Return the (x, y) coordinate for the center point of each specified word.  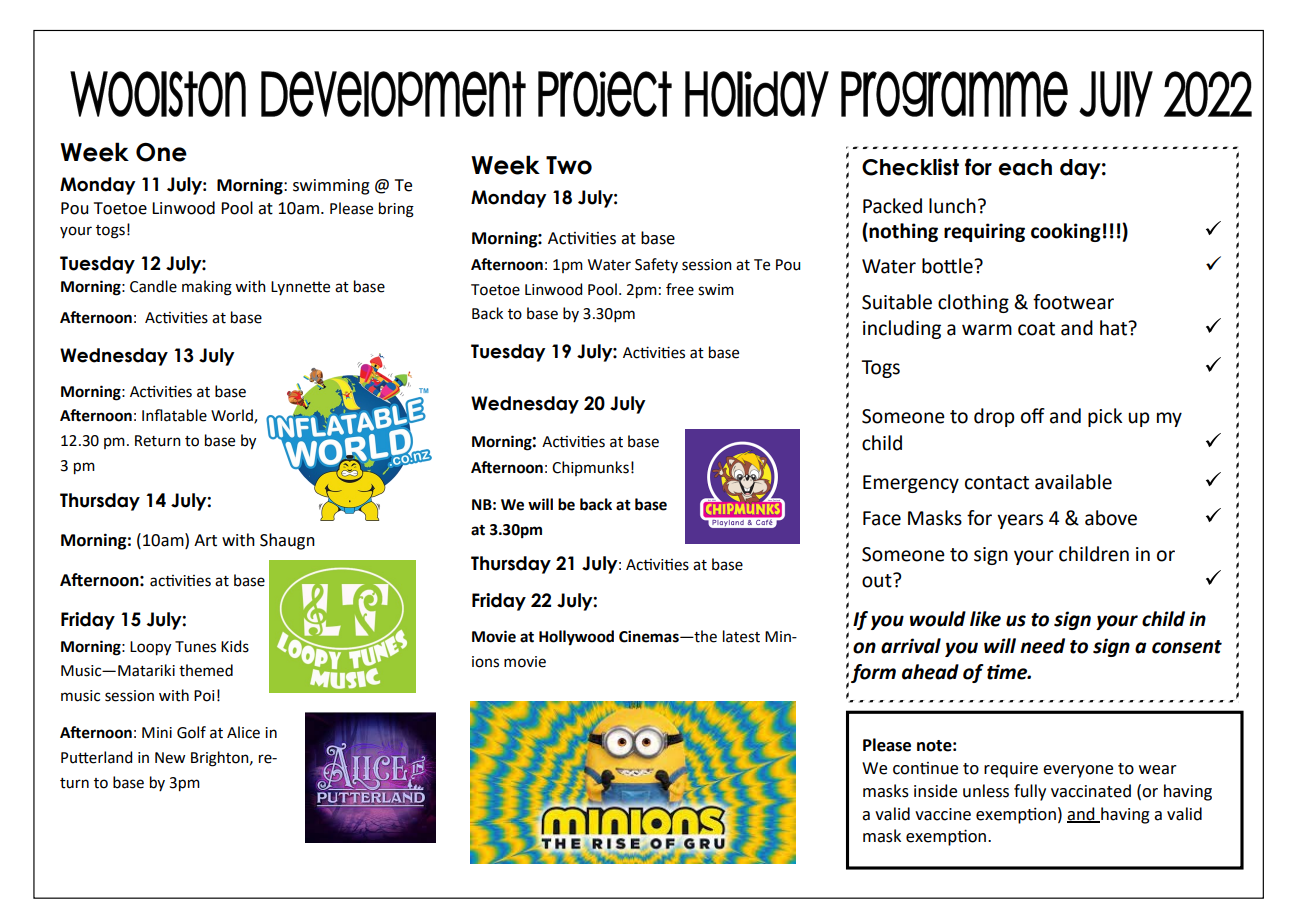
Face (882, 518)
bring (396, 210)
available (1073, 482)
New (170, 758)
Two (569, 165)
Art (205, 540)
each (1025, 167)
